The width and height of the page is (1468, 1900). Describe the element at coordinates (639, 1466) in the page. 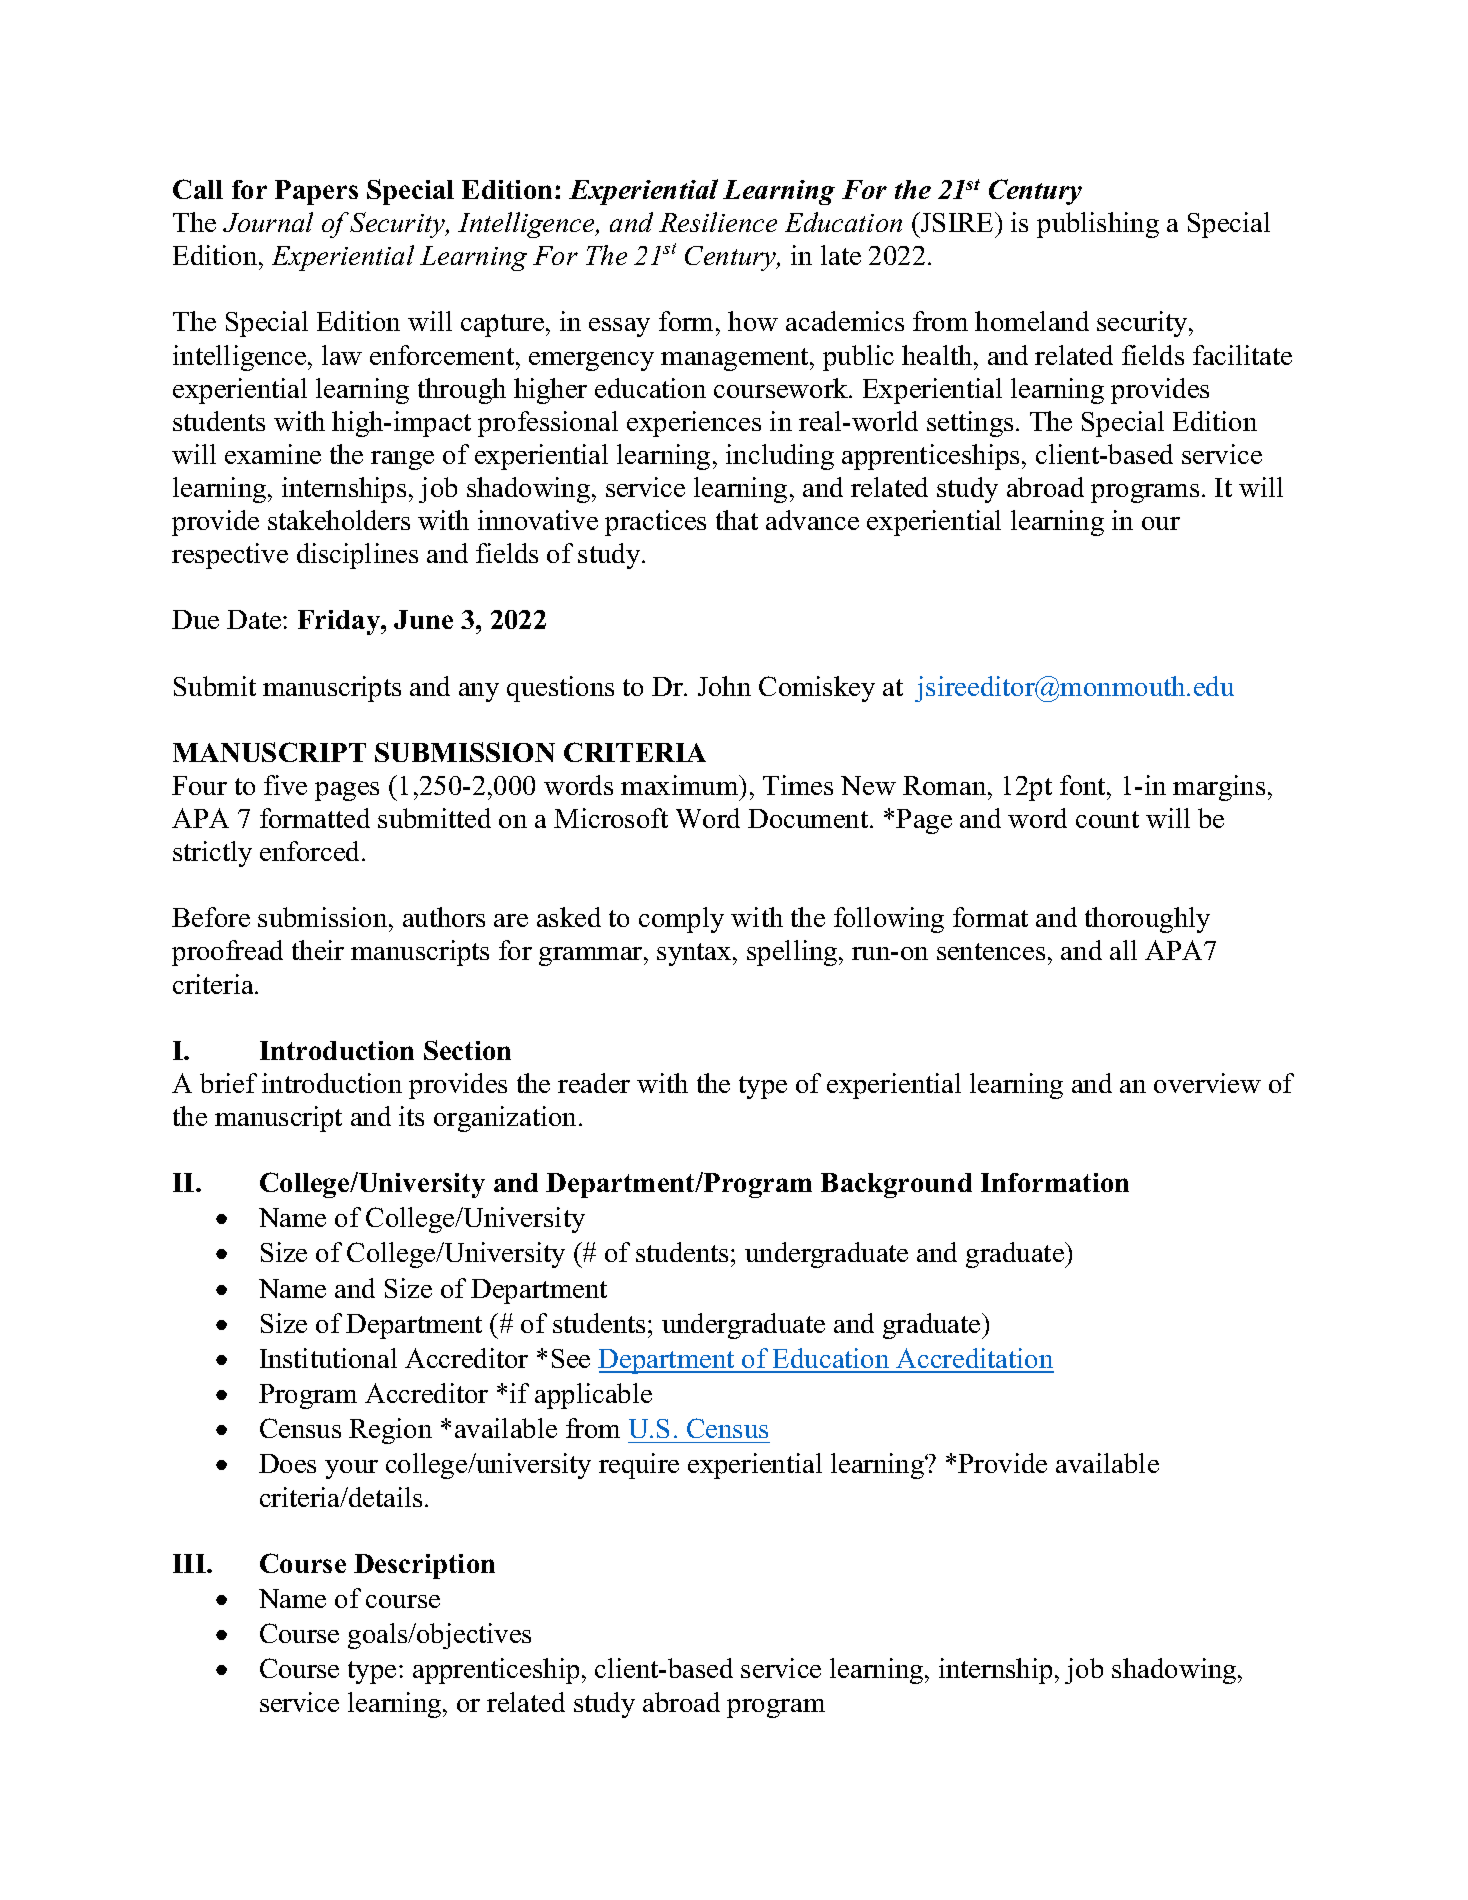

I see `require` at that location.
